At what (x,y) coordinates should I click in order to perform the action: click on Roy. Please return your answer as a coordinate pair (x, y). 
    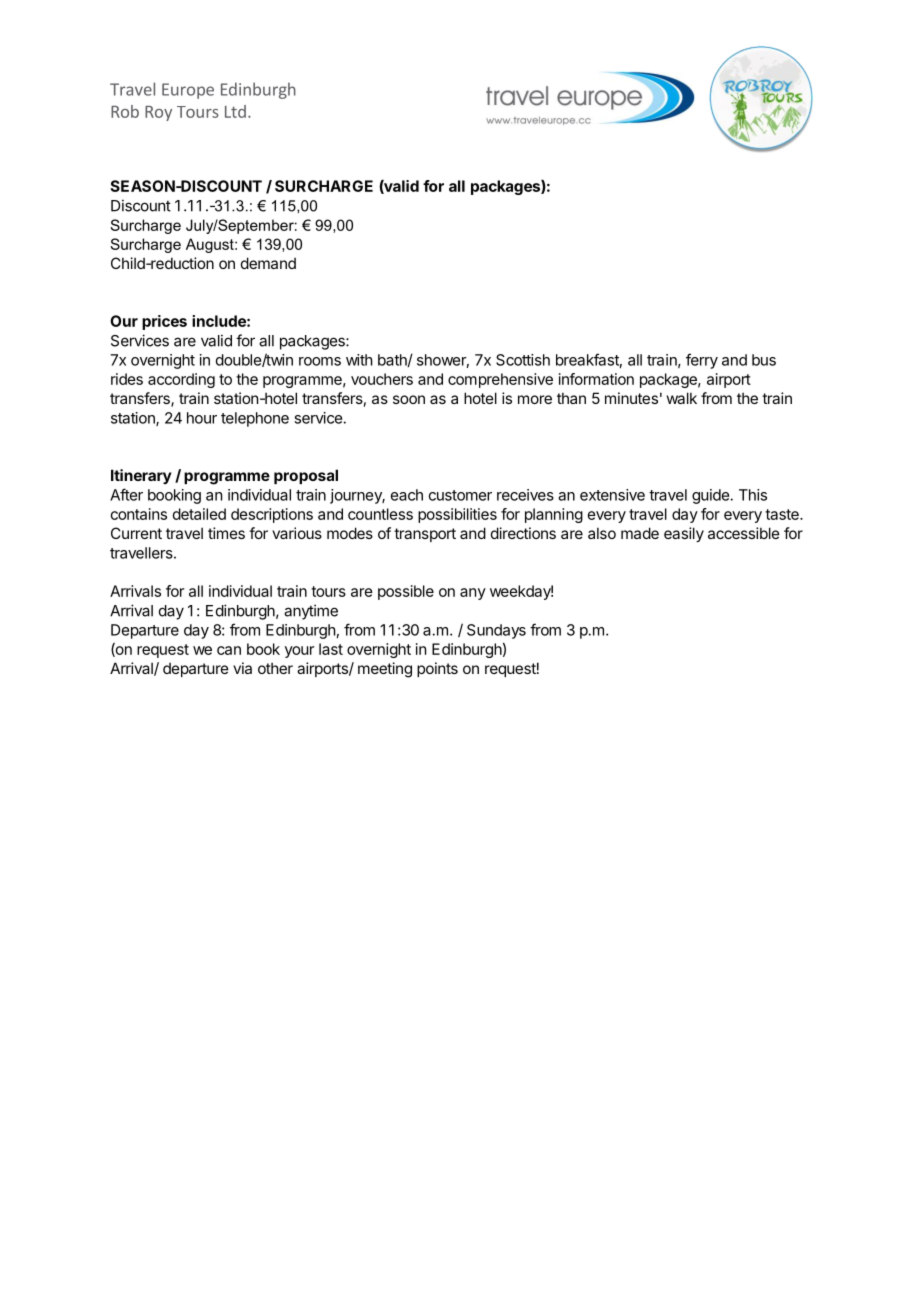
    Looking at the image, I should click on (158, 113).
